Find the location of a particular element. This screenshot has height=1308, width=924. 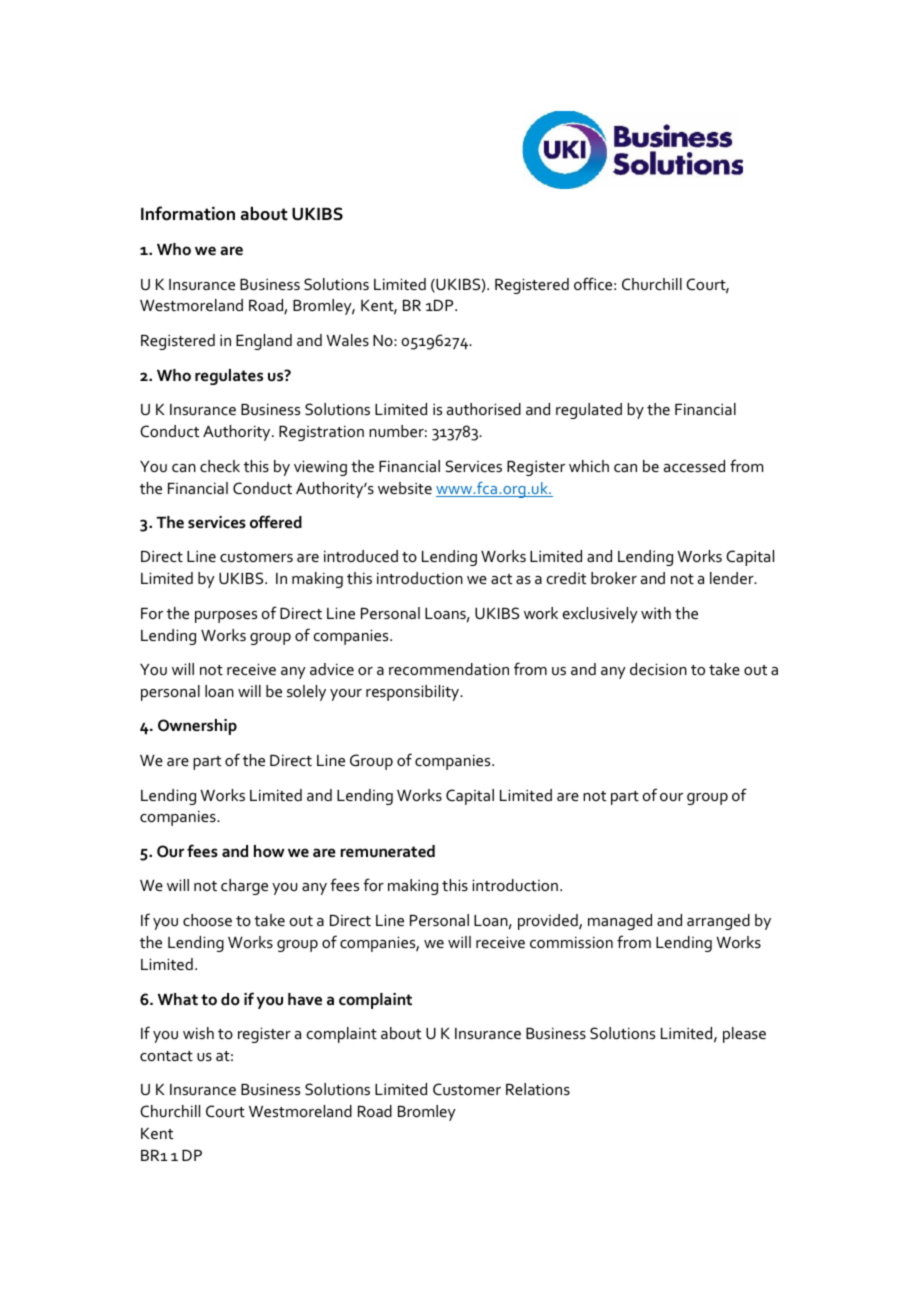

Information is located at coordinates (188, 213).
